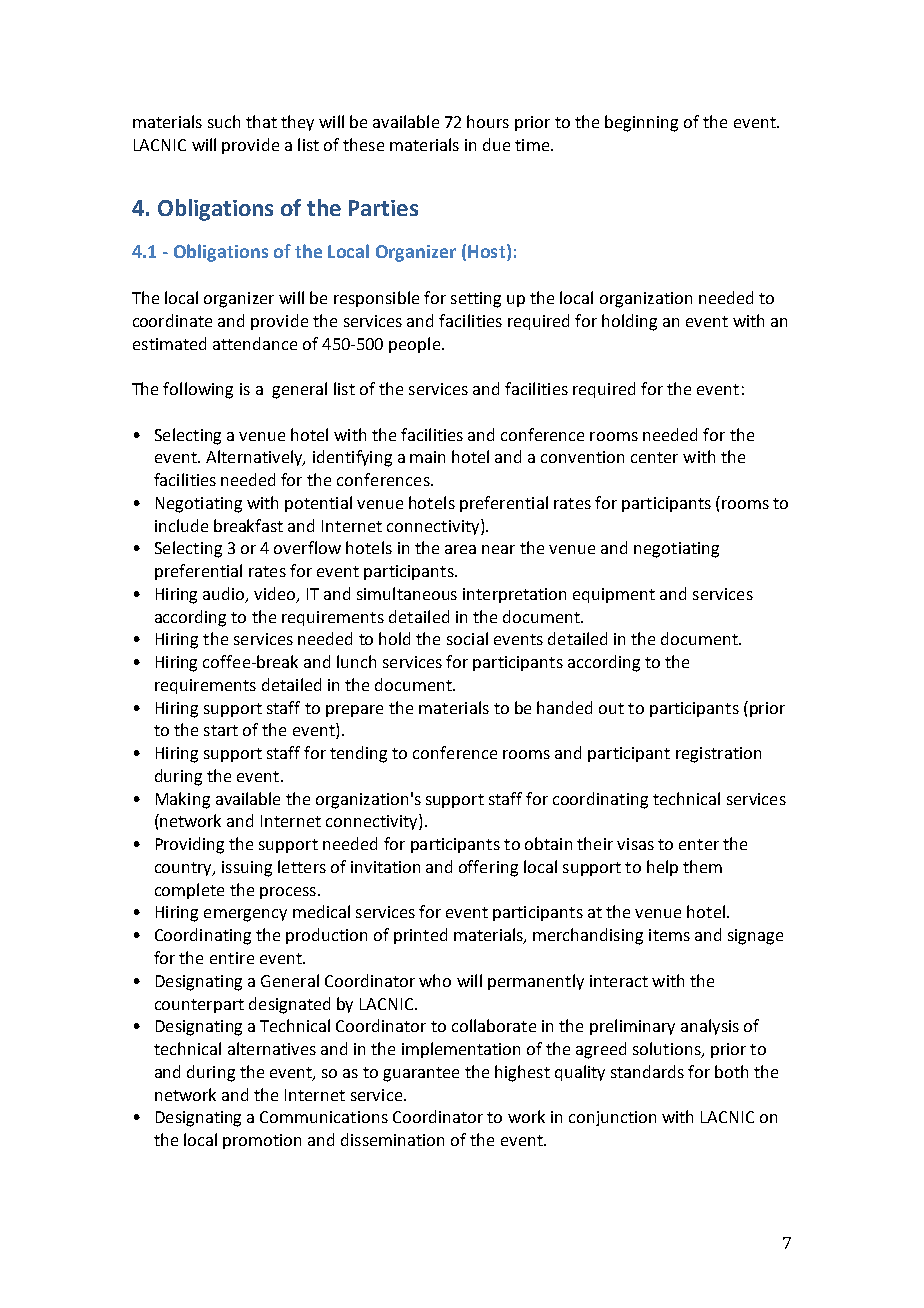 This document has width=924, height=1308. What do you see at coordinates (641, 123) in the document?
I see `beginning` at bounding box center [641, 123].
